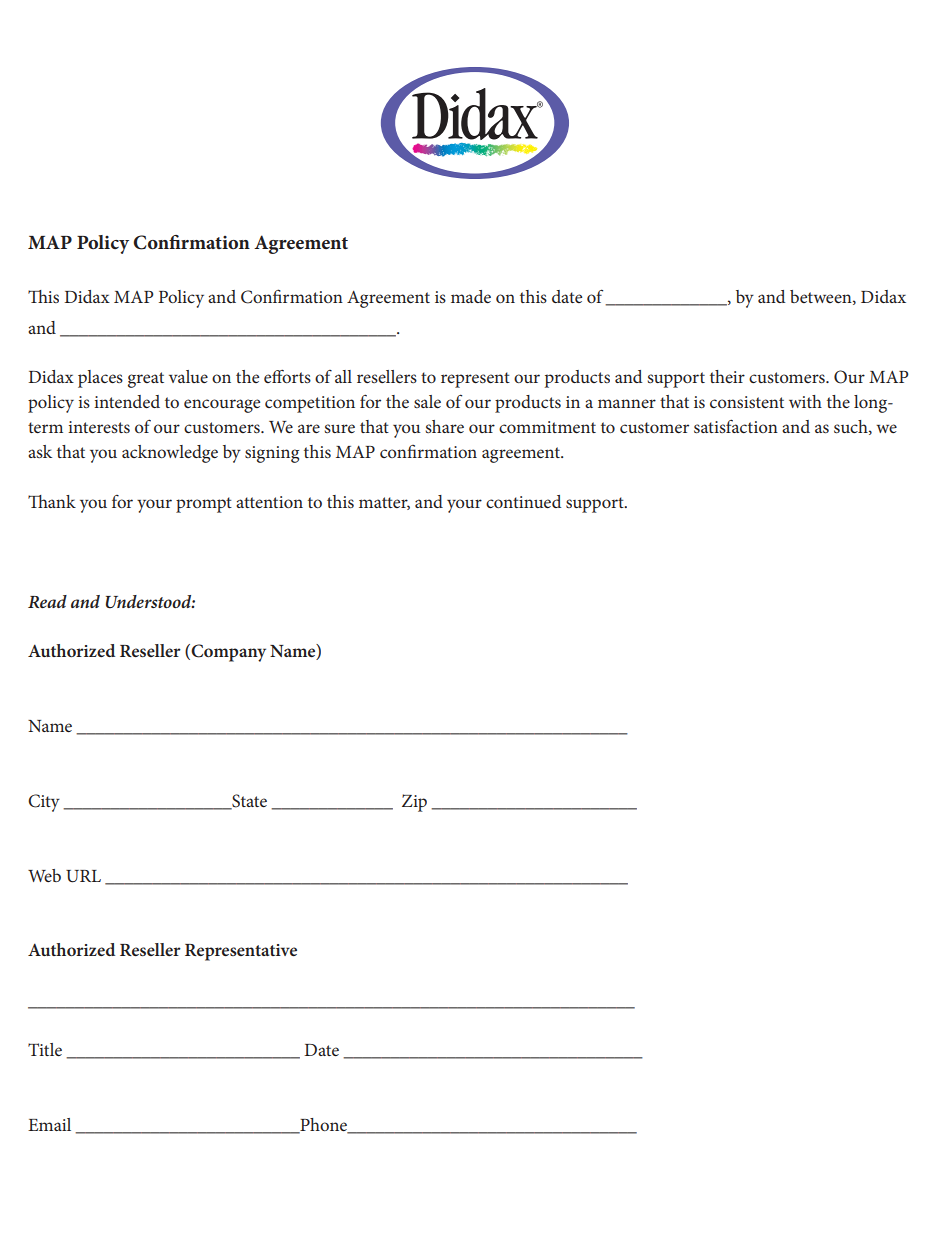 The image size is (952, 1233). What do you see at coordinates (49, 1124) in the screenshot?
I see `Email` at bounding box center [49, 1124].
